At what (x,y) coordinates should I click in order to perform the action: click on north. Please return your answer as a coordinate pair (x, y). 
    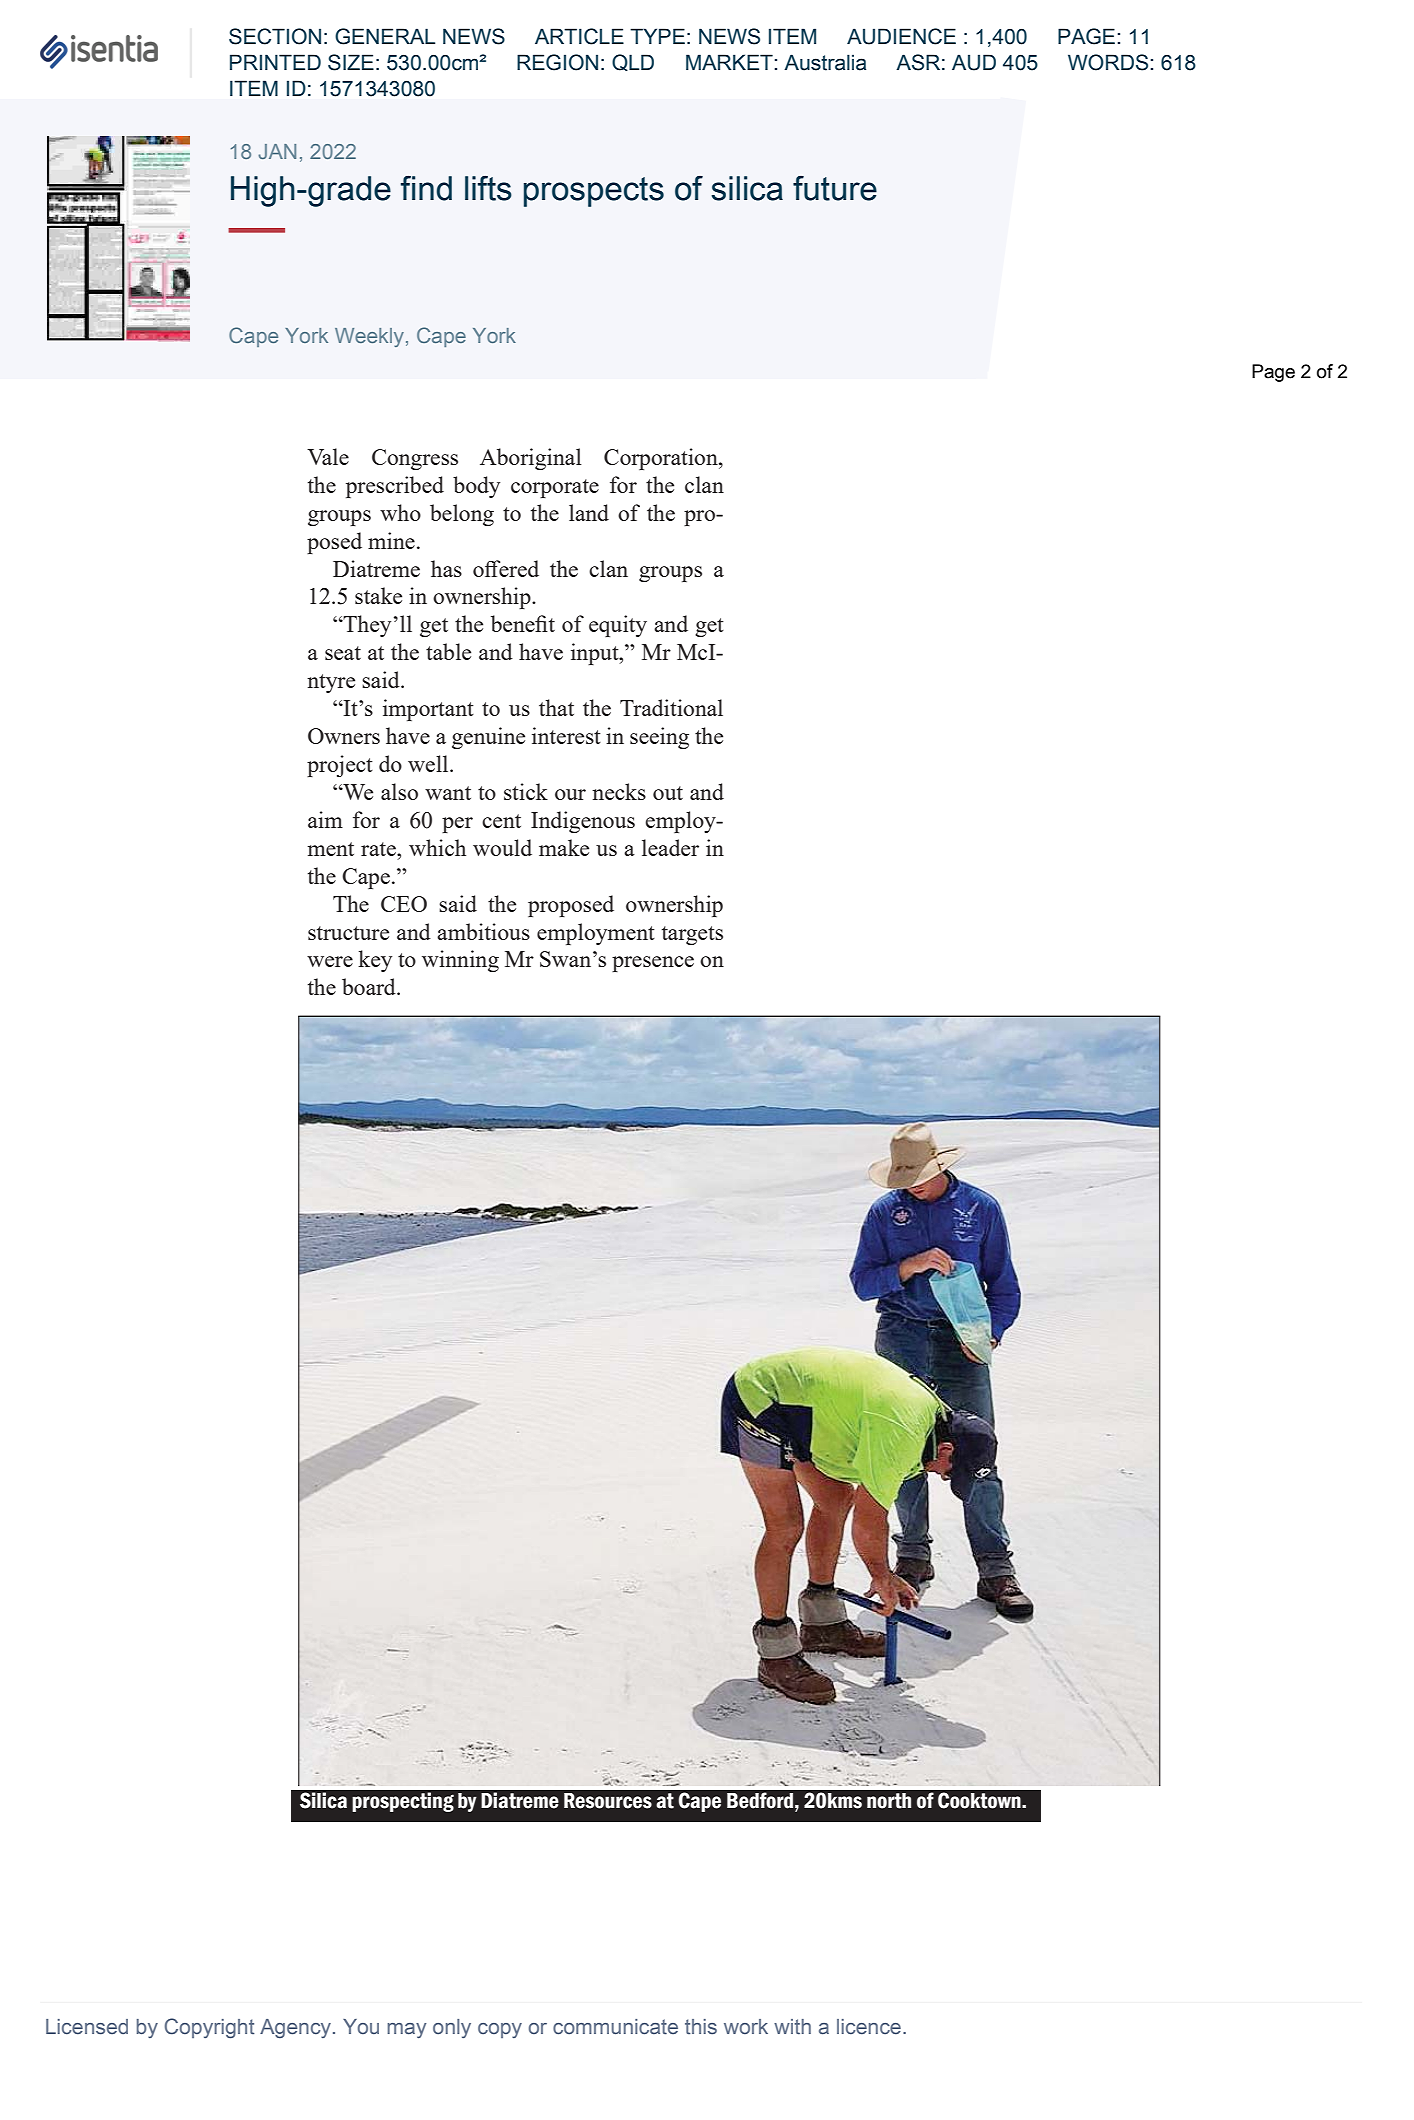
    Looking at the image, I should click on (889, 1801).
